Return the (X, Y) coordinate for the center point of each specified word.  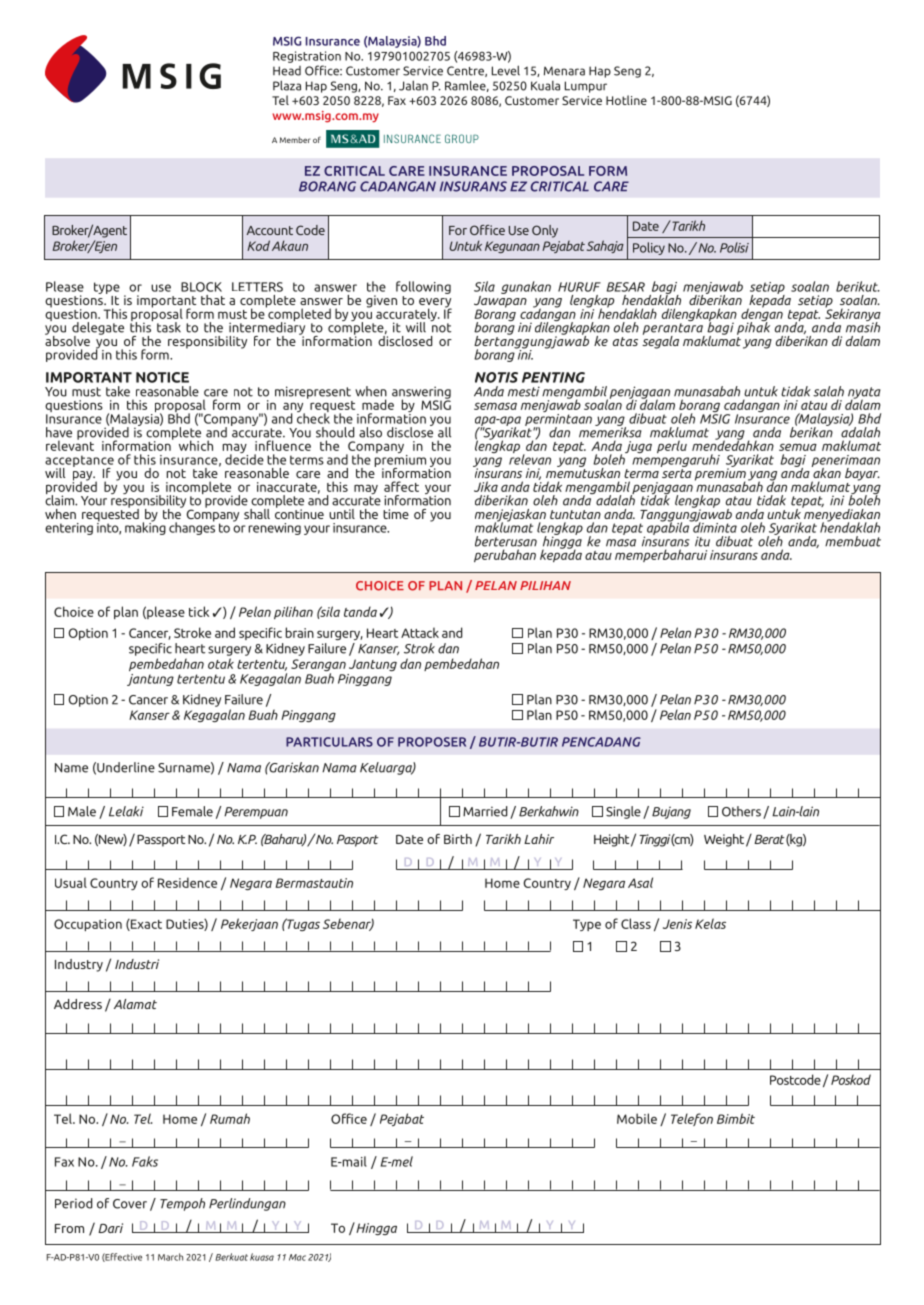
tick (199, 611)
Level (506, 70)
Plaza (287, 85)
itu (702, 541)
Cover (130, 1204)
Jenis (677, 924)
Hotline (626, 100)
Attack (420, 632)
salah (828, 391)
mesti (524, 391)
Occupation (88, 925)
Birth (458, 839)
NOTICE (162, 377)
